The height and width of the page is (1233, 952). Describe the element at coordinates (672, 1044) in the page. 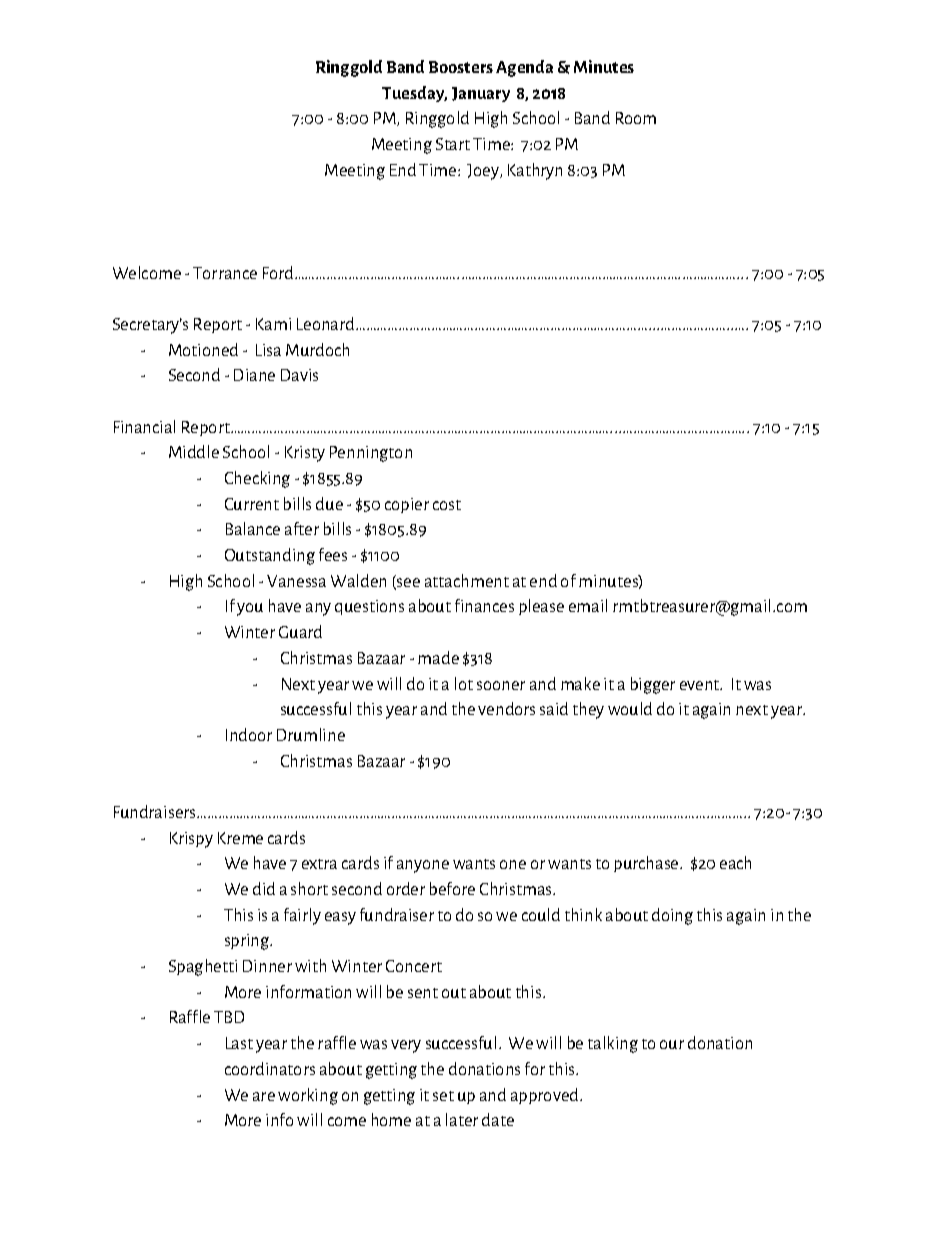

I see `our` at that location.
